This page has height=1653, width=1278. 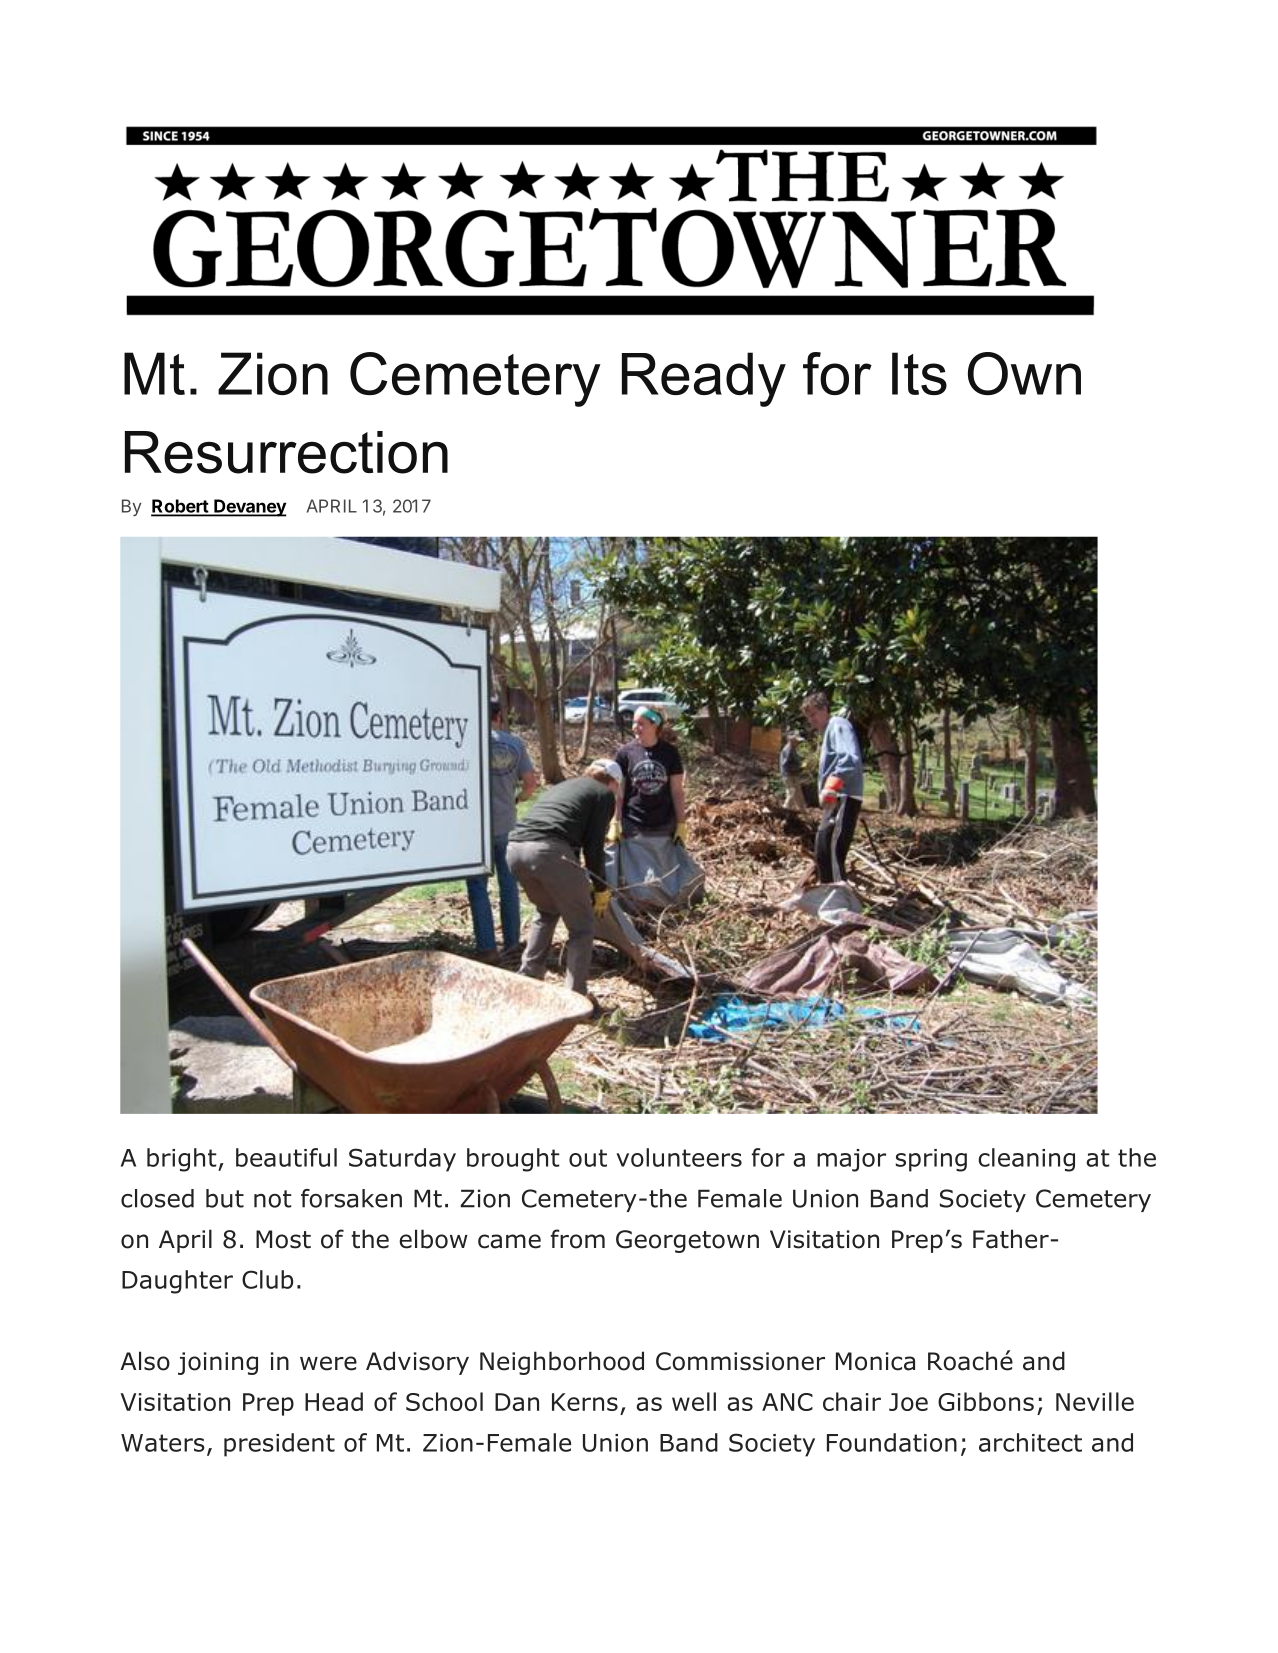 What do you see at coordinates (588, 1158) in the page?
I see `out` at bounding box center [588, 1158].
